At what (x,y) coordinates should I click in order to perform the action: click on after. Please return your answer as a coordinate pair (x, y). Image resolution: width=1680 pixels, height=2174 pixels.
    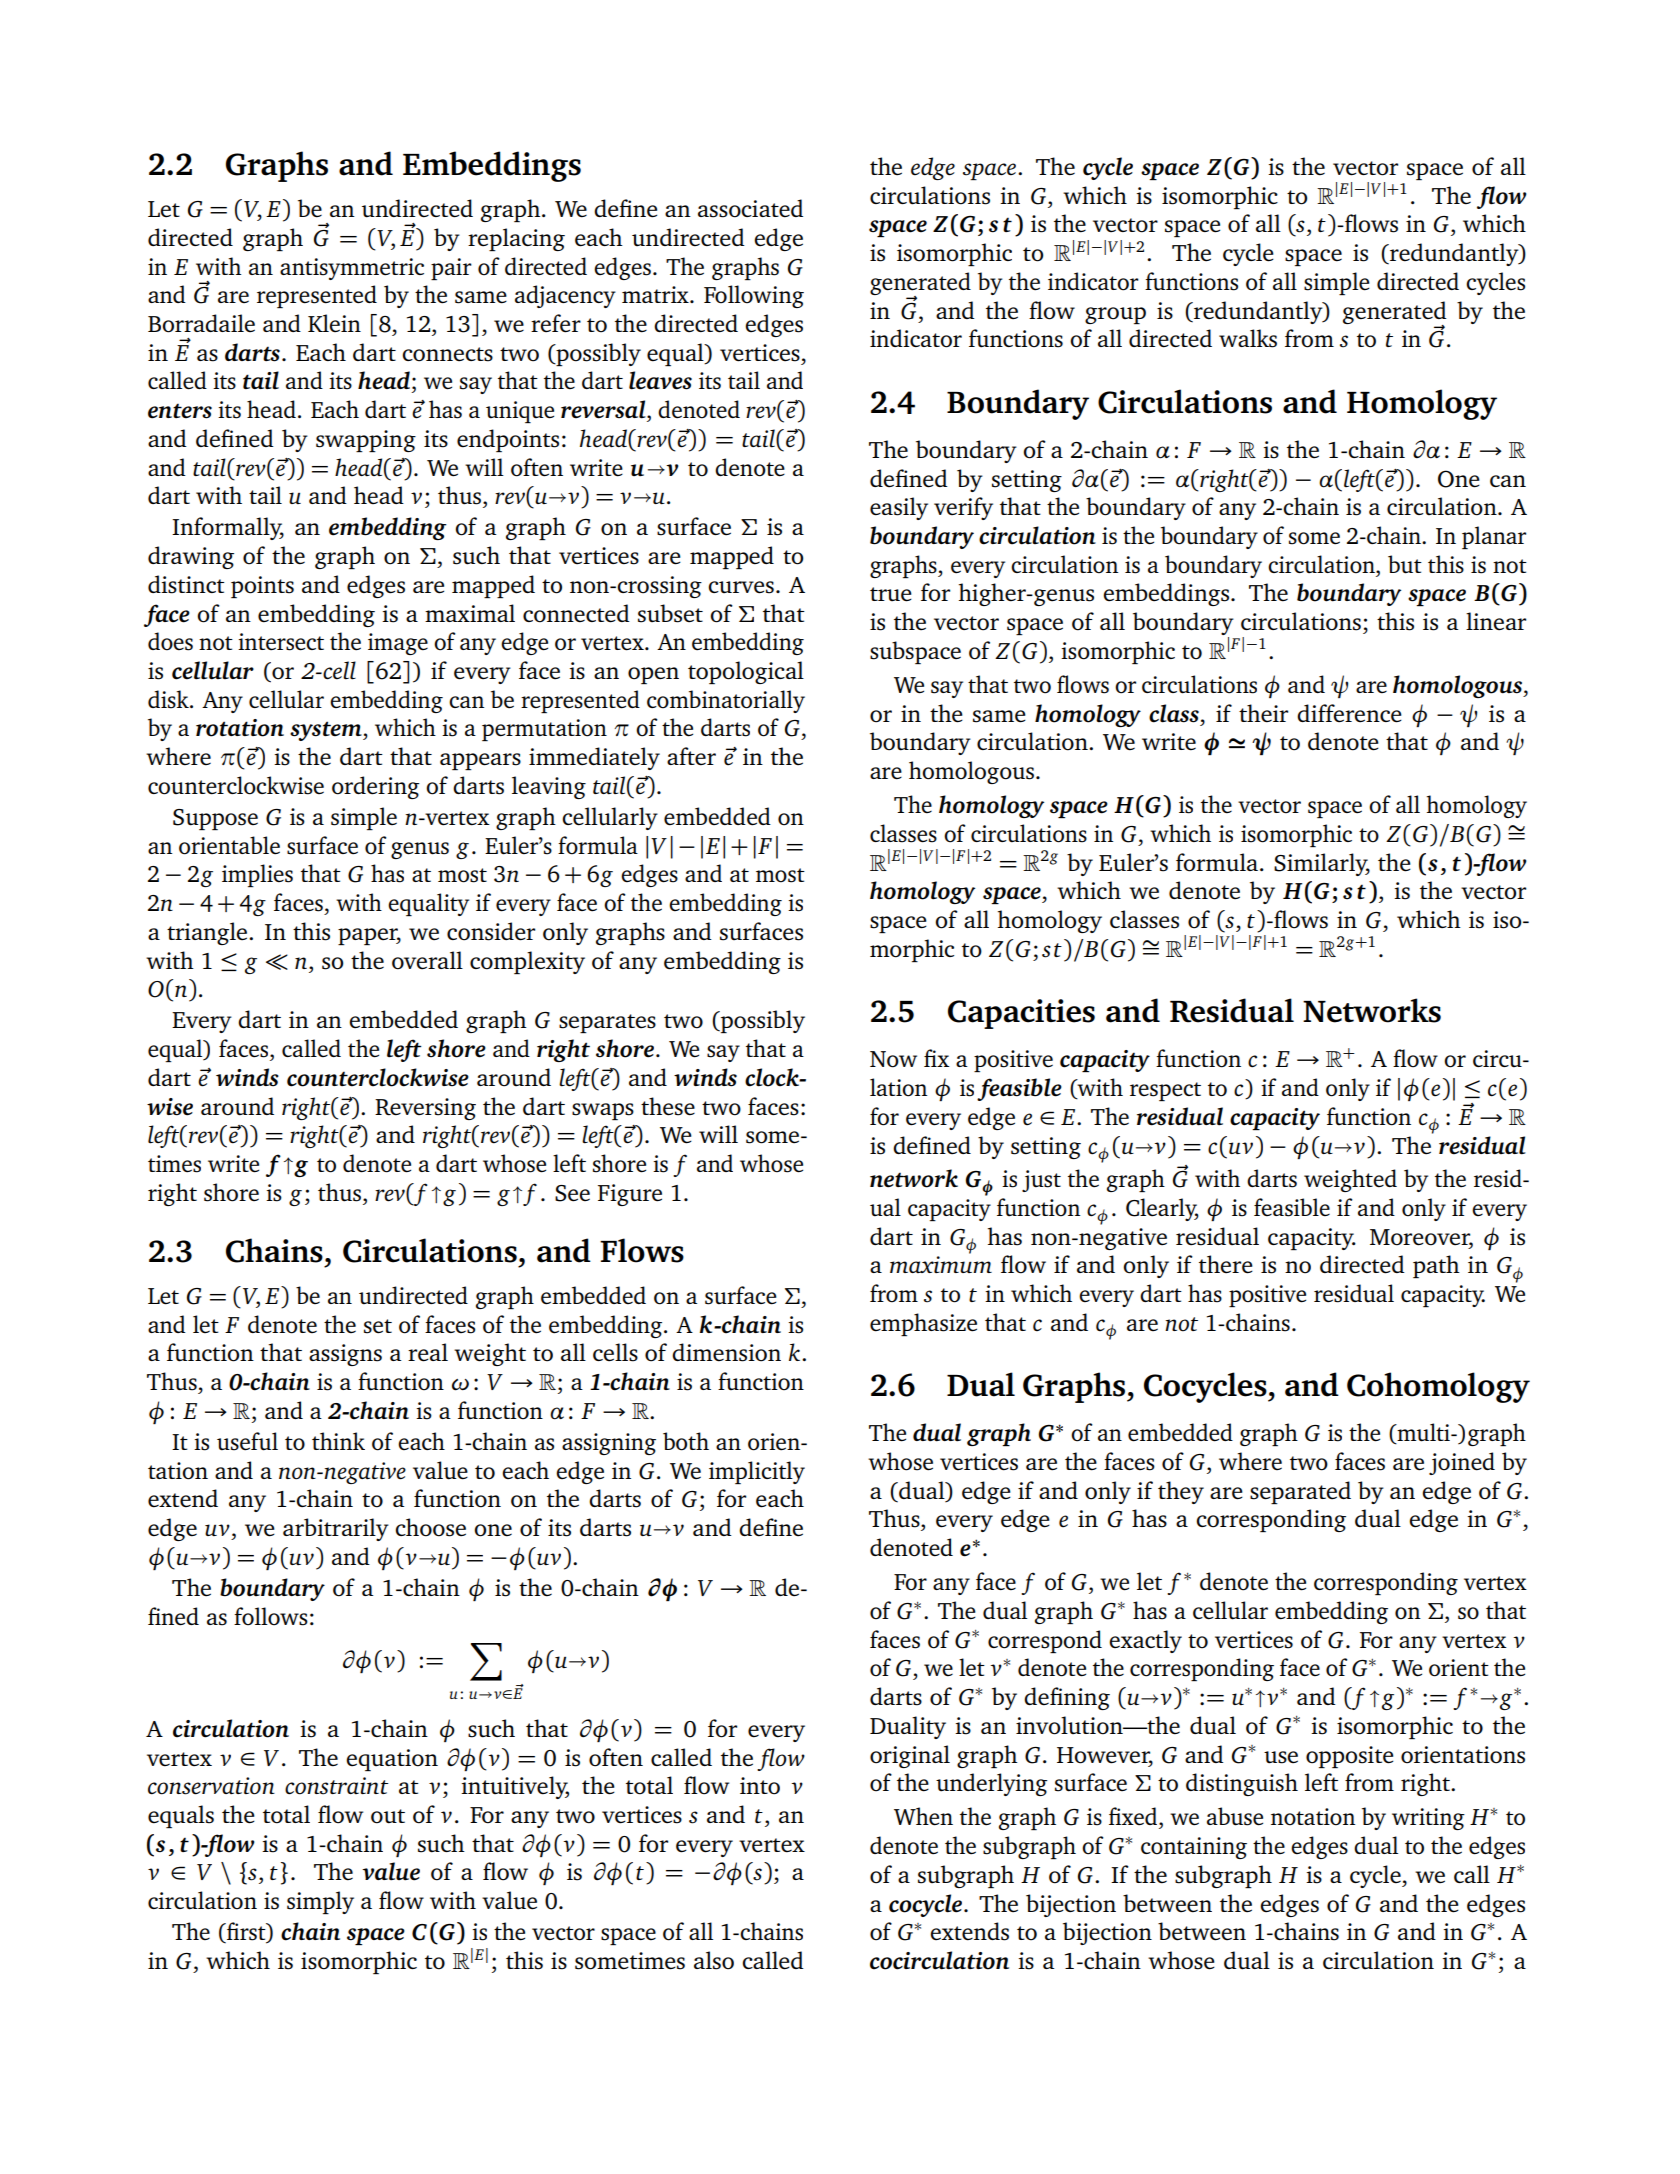
    Looking at the image, I should click on (691, 756).
